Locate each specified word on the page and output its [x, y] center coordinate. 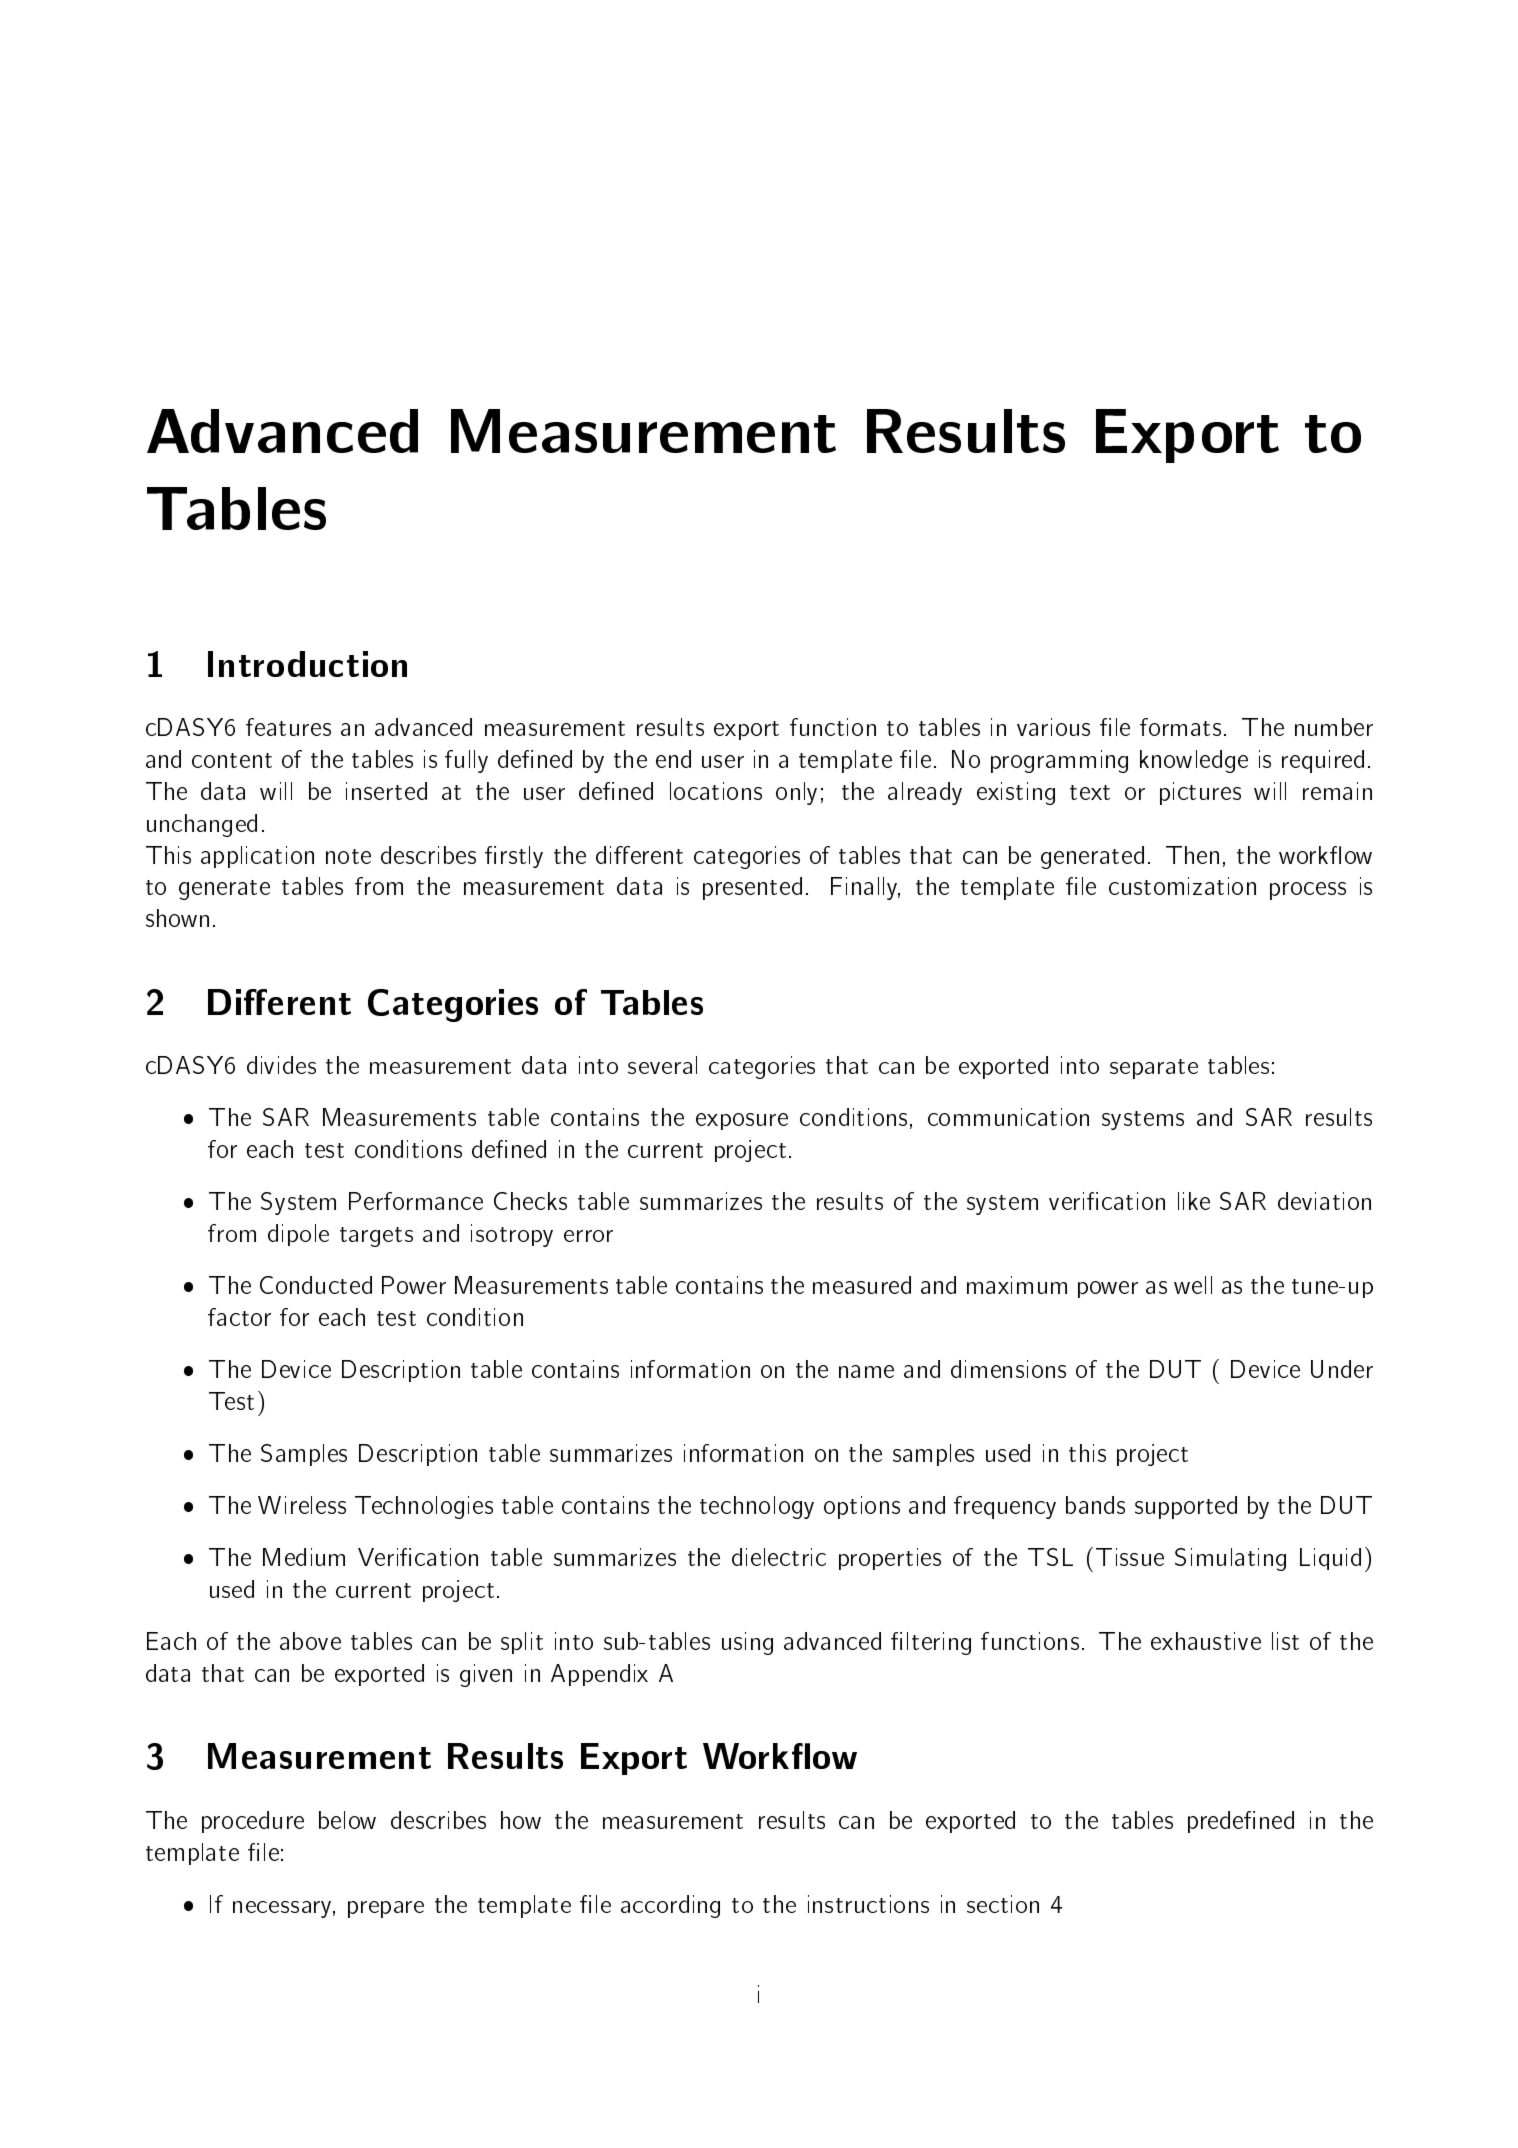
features [288, 727]
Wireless [302, 1505]
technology [757, 1507]
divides [281, 1065]
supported [1186, 1507]
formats [1180, 727]
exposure [742, 1121]
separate [1154, 1069]
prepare [386, 1909]
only [796, 793]
